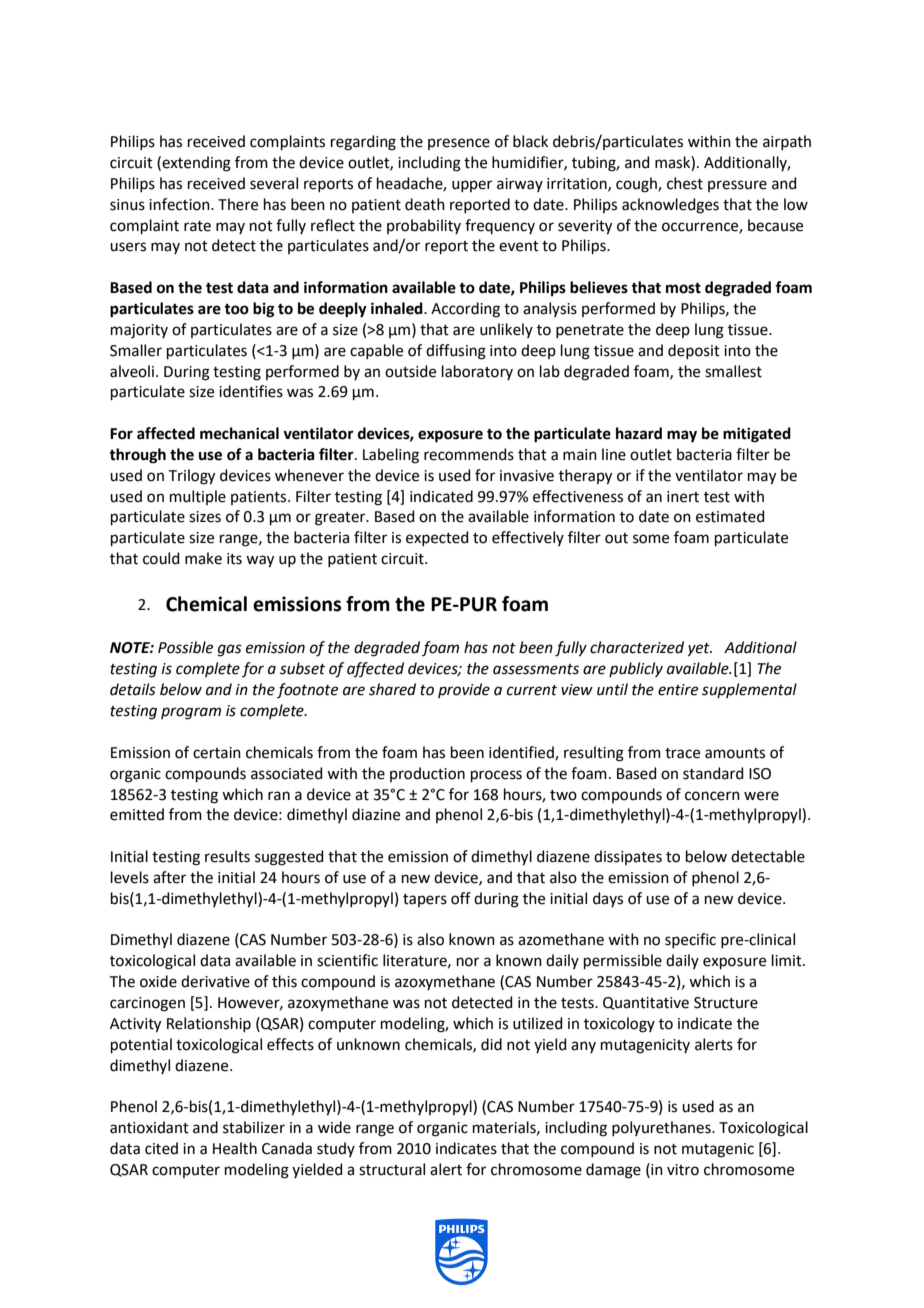  I want to click on upper, so click(472, 186).
